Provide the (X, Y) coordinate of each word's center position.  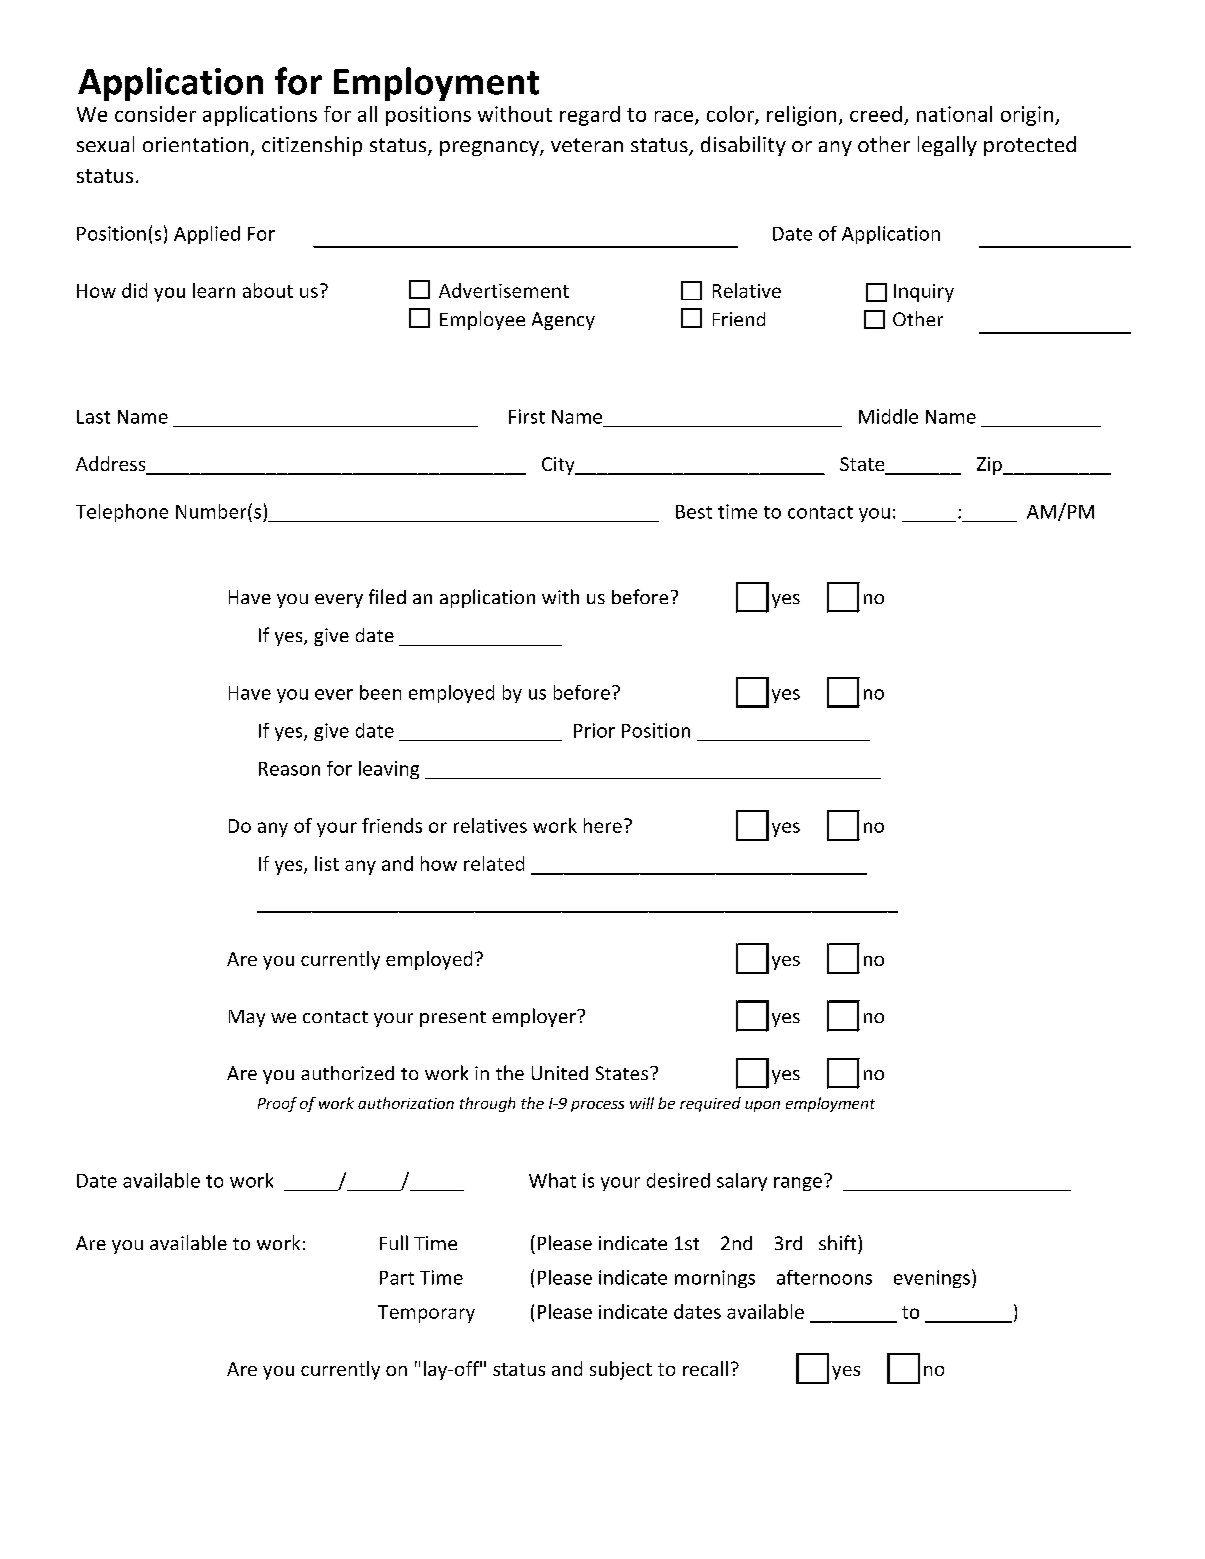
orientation (195, 144)
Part (397, 1278)
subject (621, 1370)
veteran (587, 145)
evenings (932, 1279)
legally (947, 146)
